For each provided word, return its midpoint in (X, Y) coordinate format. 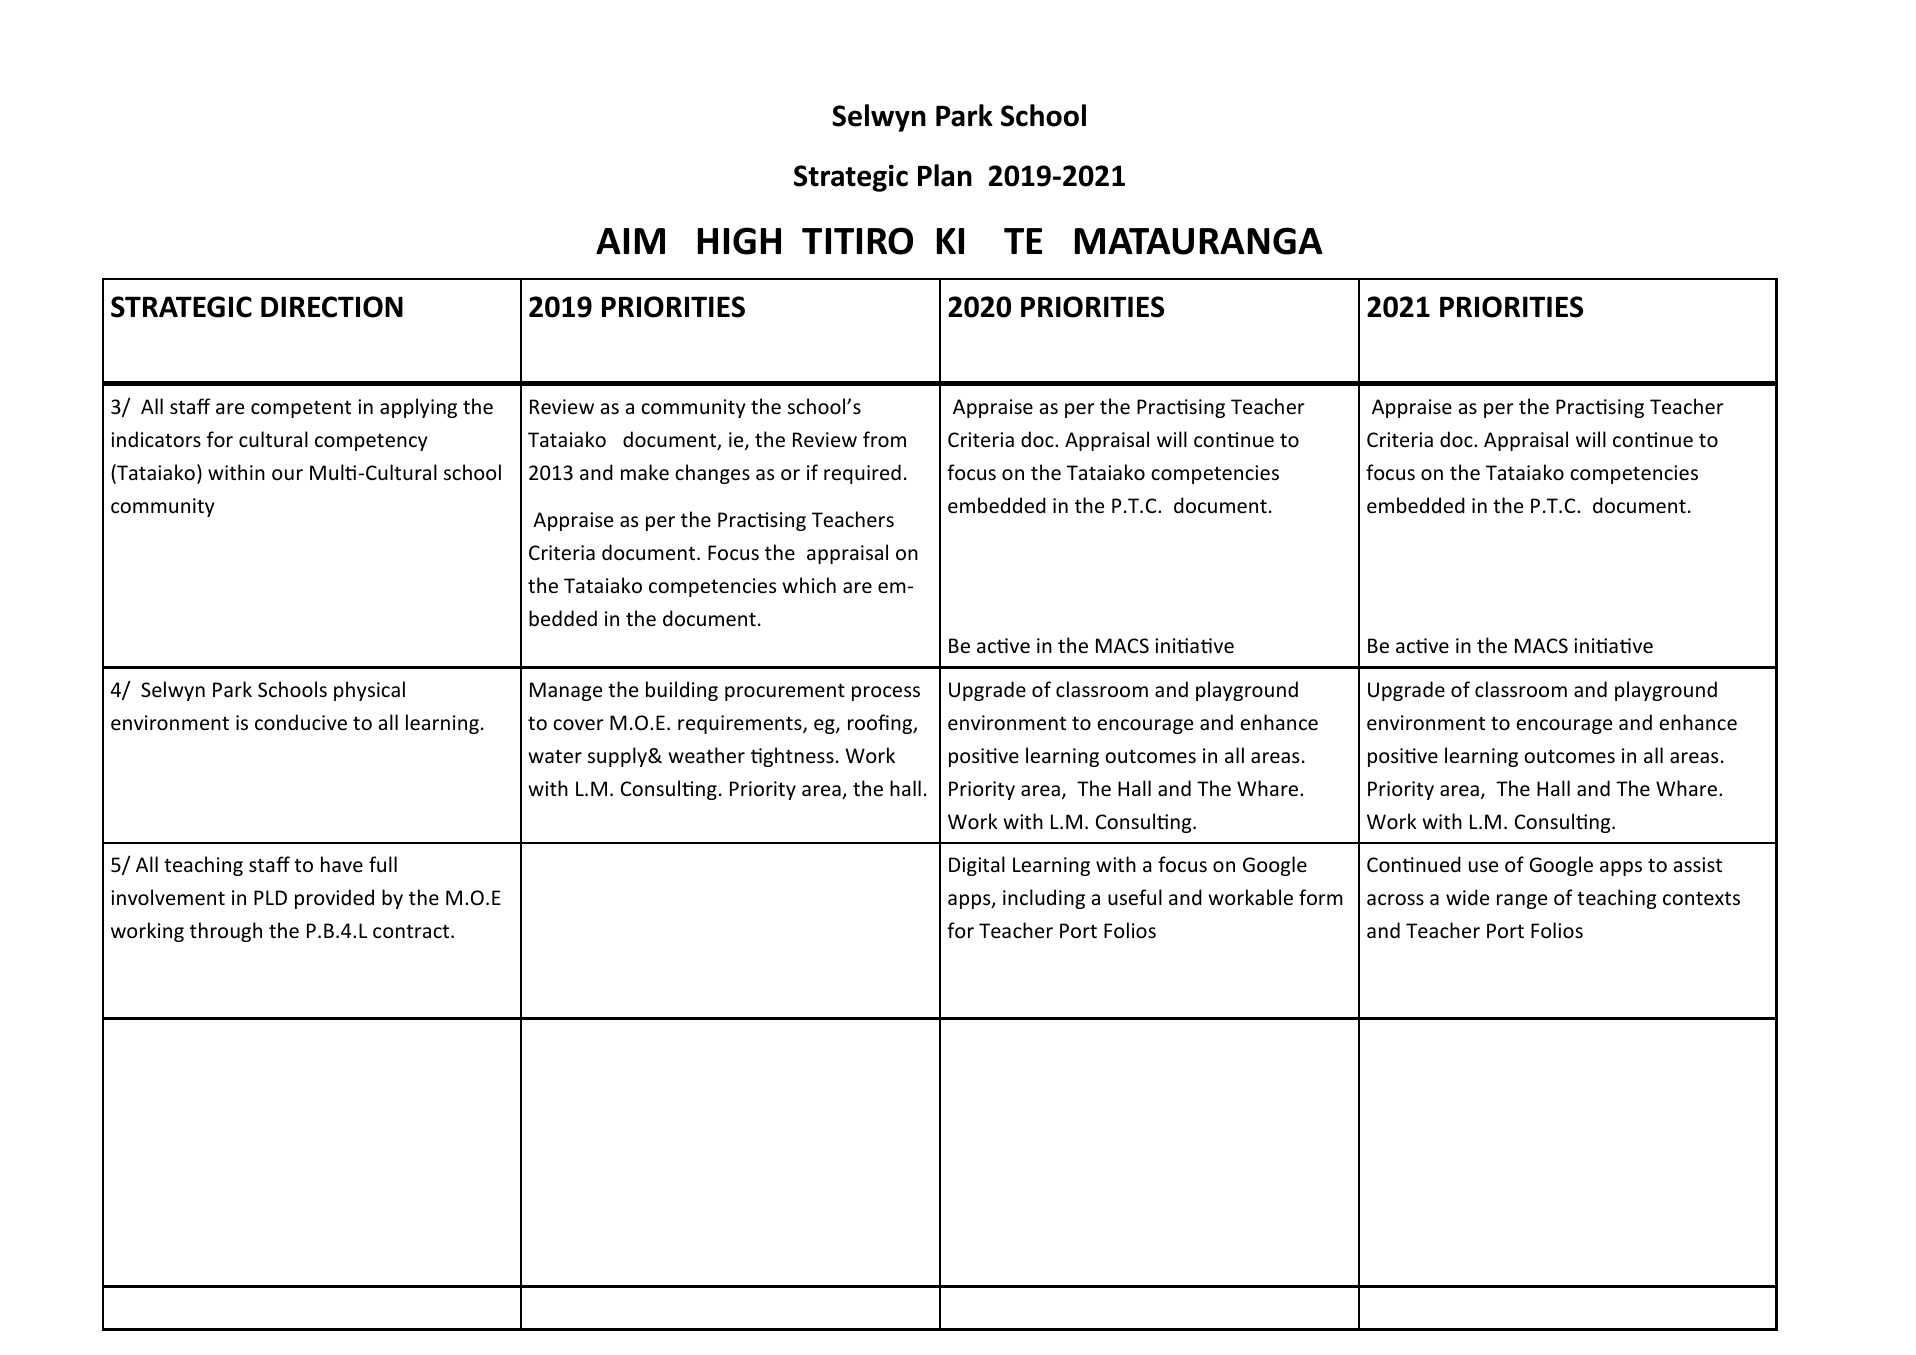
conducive (301, 722)
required (862, 474)
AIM (630, 241)
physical (369, 691)
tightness (792, 757)
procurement (785, 692)
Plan (945, 175)
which (809, 585)
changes (712, 474)
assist (1698, 865)
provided (334, 899)
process (886, 693)
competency (371, 442)
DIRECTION (332, 307)
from (884, 439)
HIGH (739, 241)
